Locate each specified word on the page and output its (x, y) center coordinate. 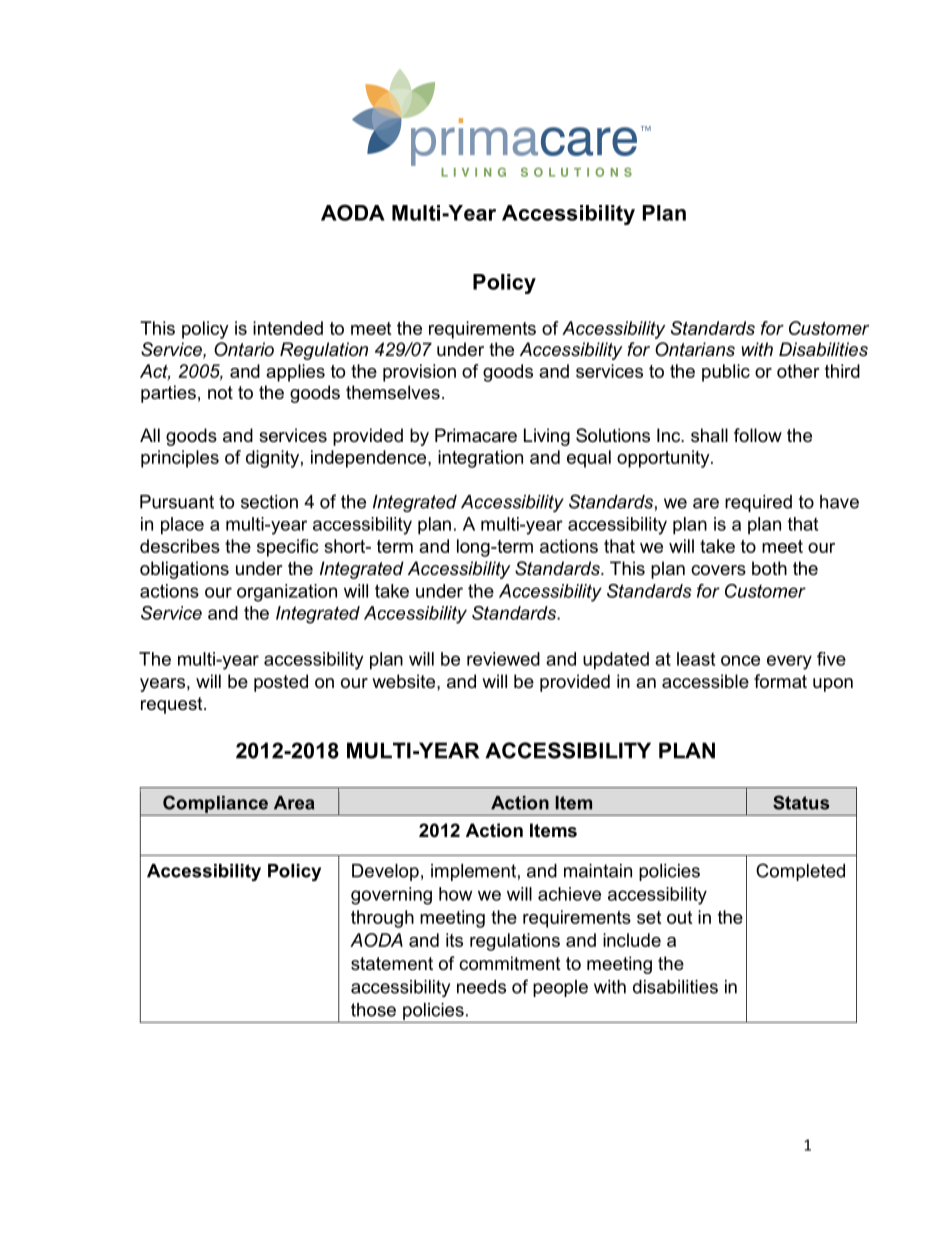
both (769, 568)
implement (473, 872)
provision (419, 373)
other (798, 371)
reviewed (503, 659)
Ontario (244, 349)
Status (801, 802)
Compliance (215, 804)
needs (481, 987)
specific (288, 548)
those (373, 1010)
